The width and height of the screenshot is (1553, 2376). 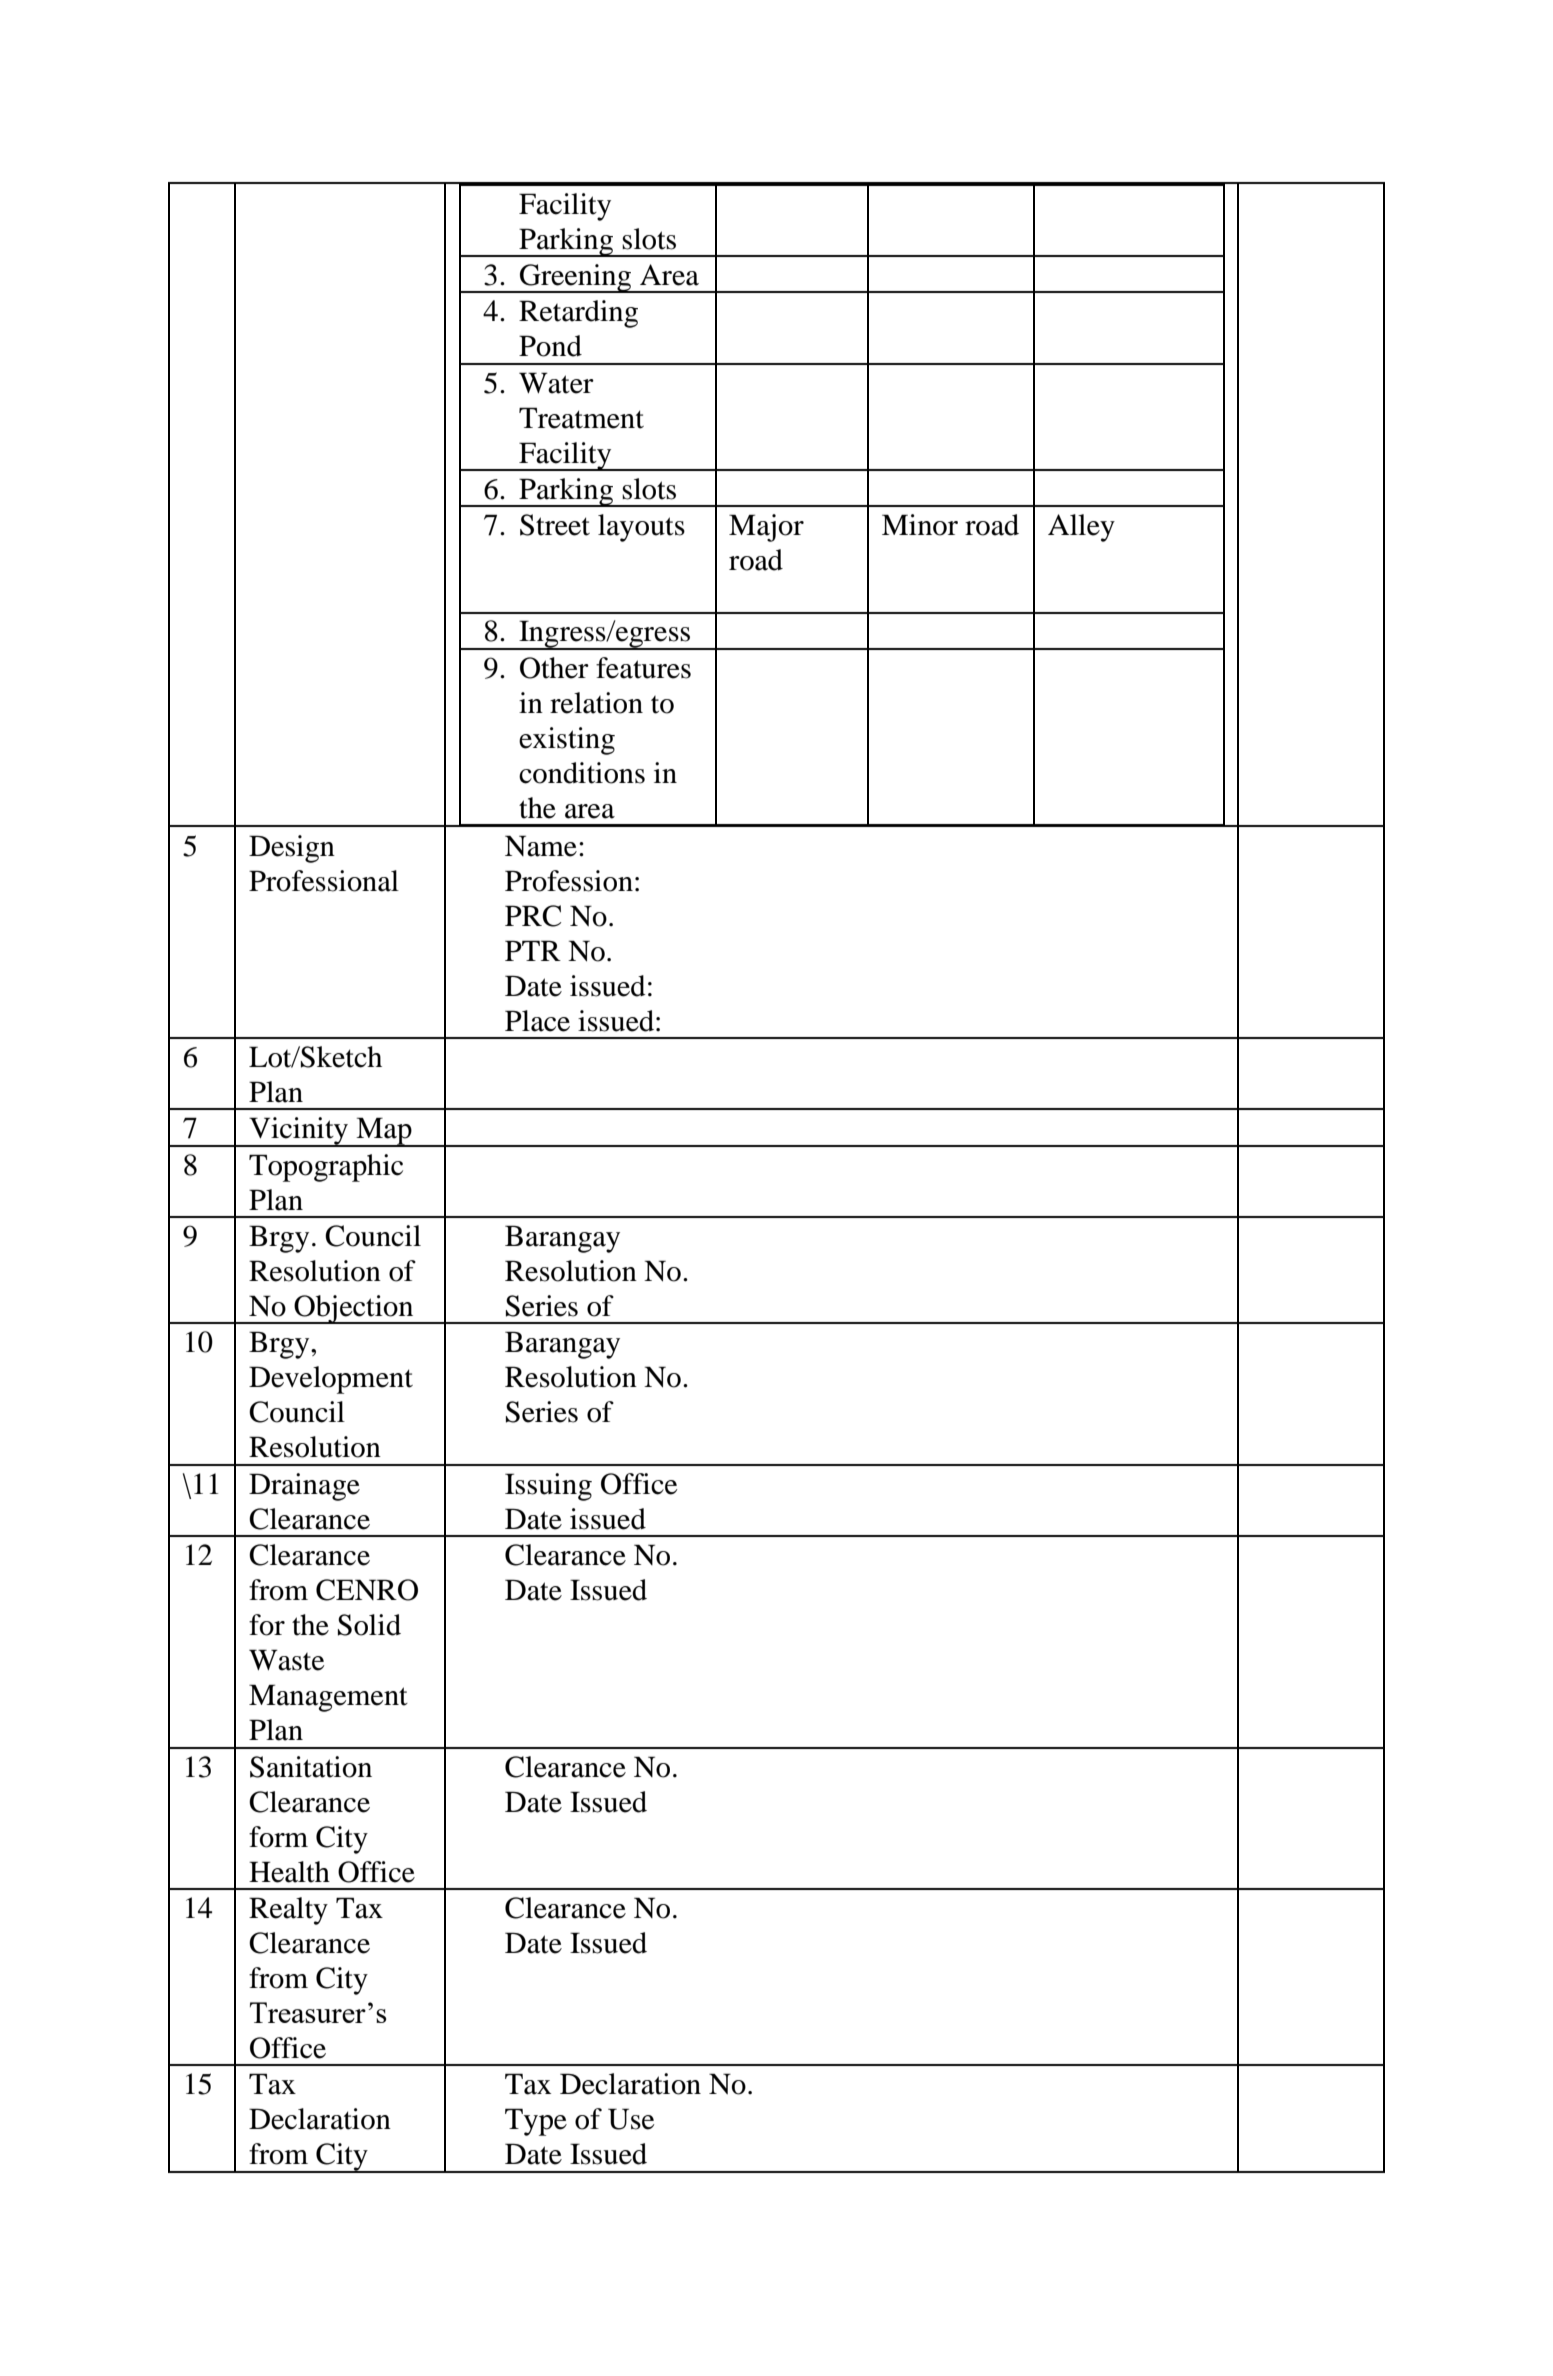 What do you see at coordinates (643, 668) in the screenshot?
I see `features` at bounding box center [643, 668].
